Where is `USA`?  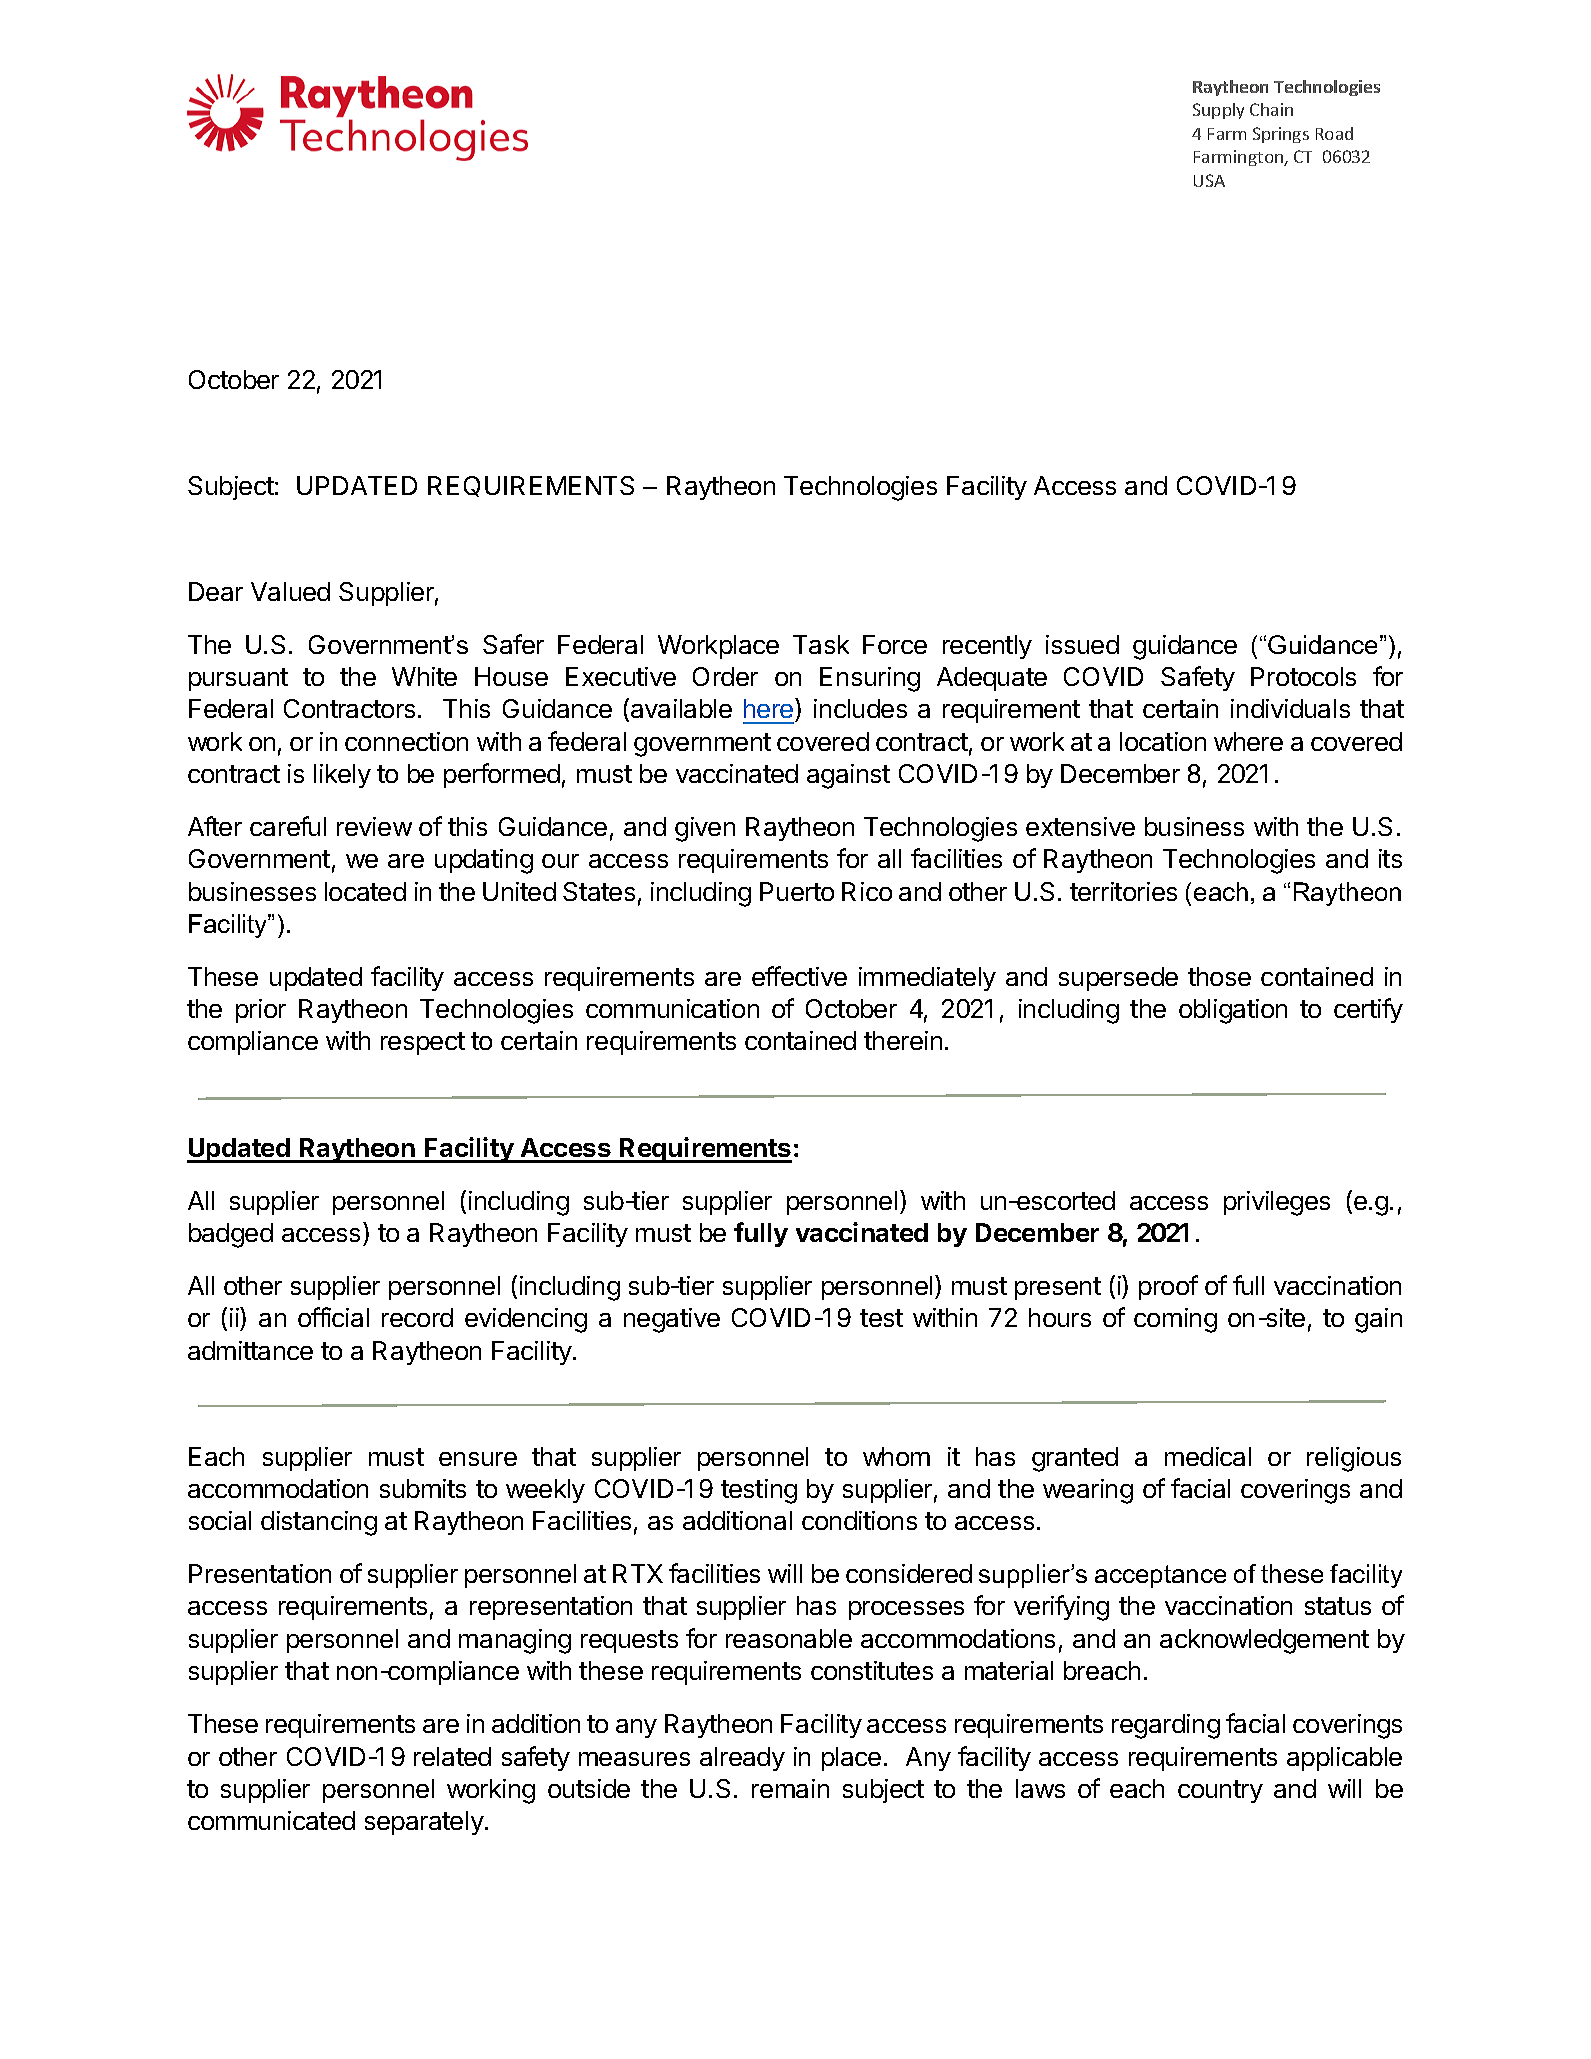
USA is located at coordinates (1209, 180).
